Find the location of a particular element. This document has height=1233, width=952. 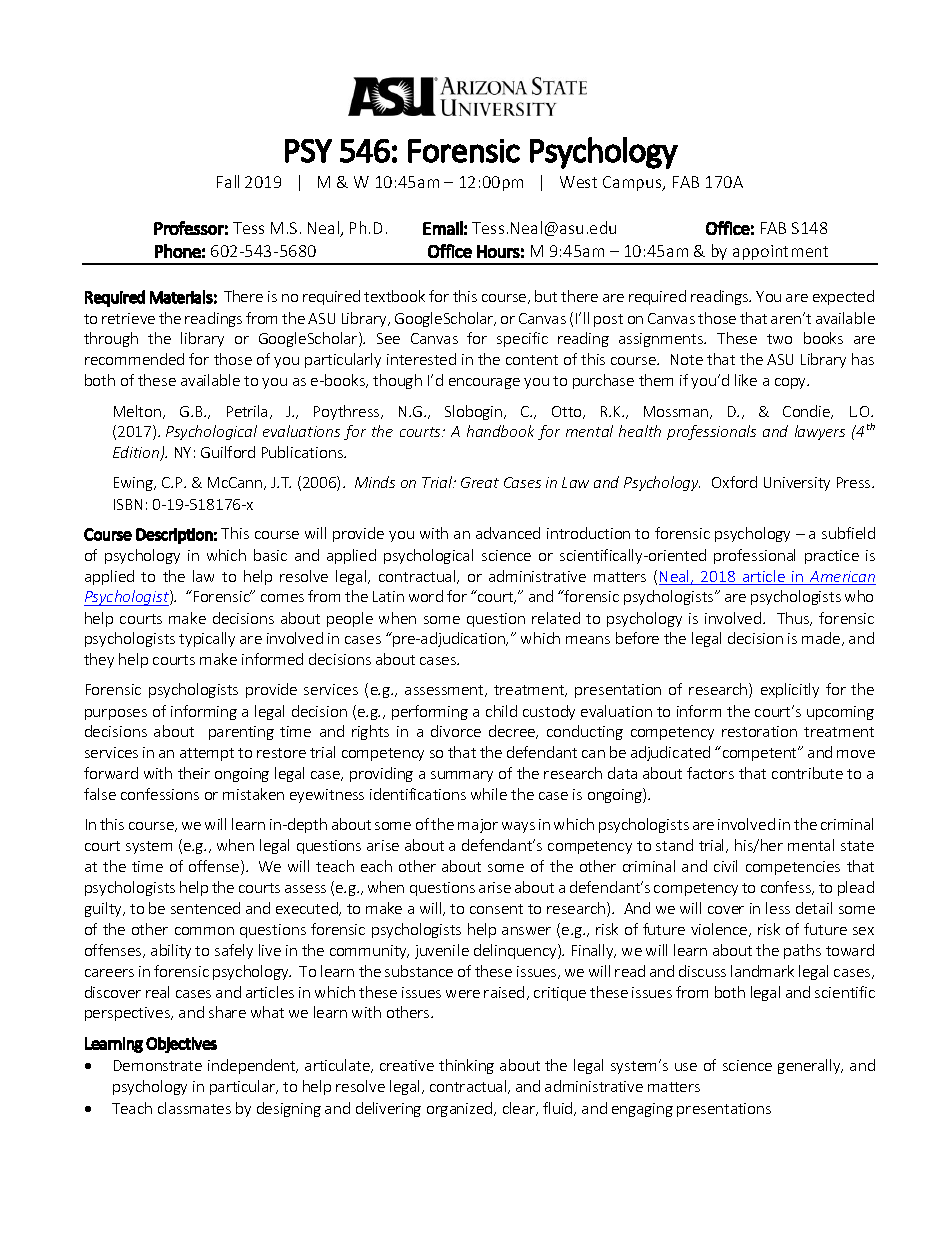

Email is located at coordinates (443, 228).
